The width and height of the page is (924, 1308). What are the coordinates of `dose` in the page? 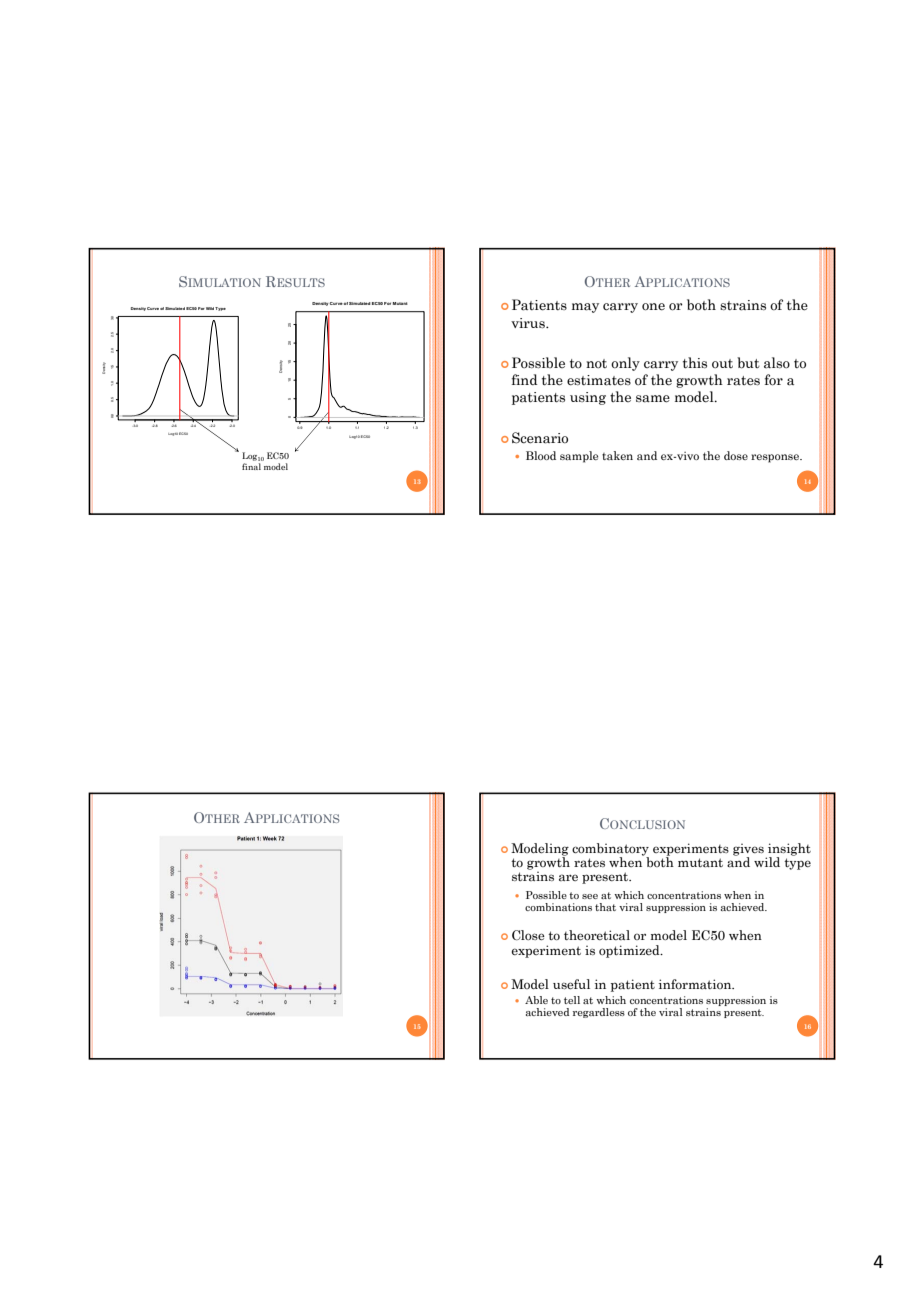 It's located at (736, 455).
